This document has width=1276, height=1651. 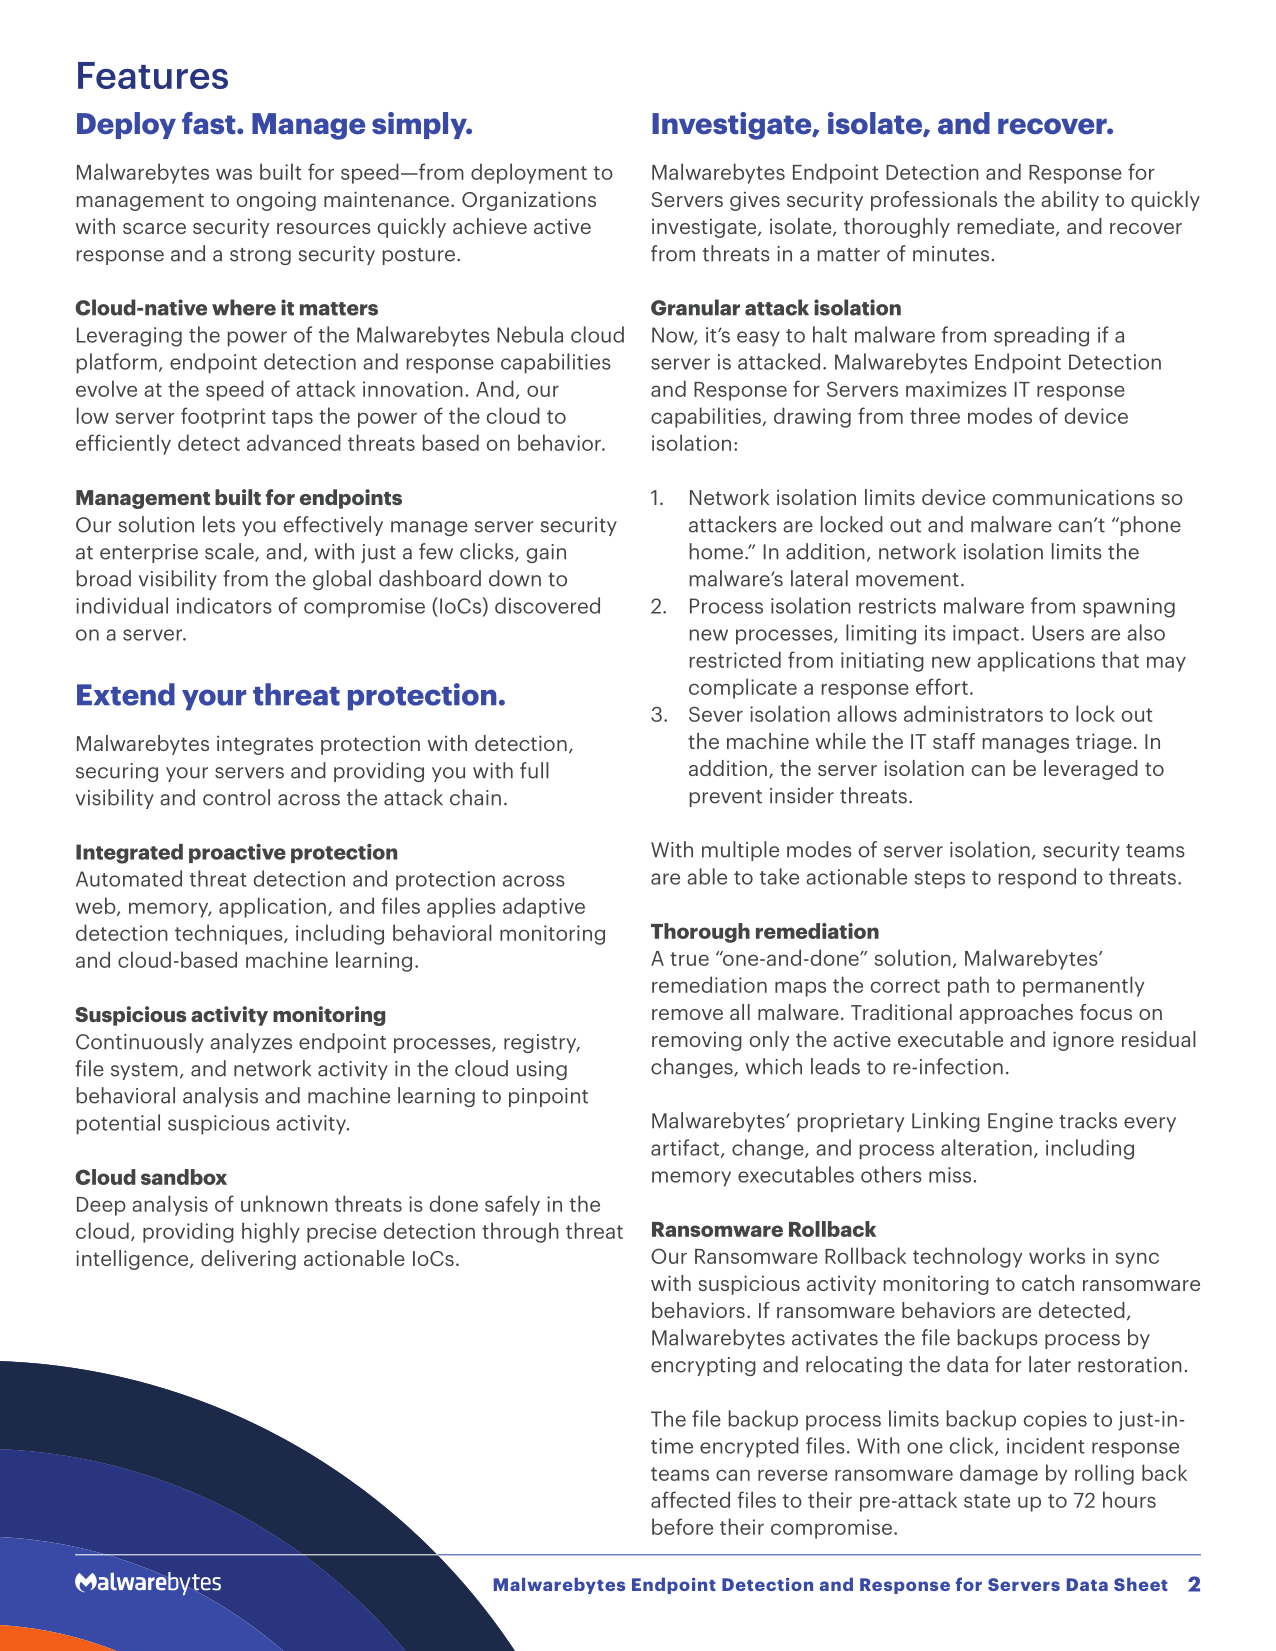 I want to click on fast, so click(x=210, y=123).
